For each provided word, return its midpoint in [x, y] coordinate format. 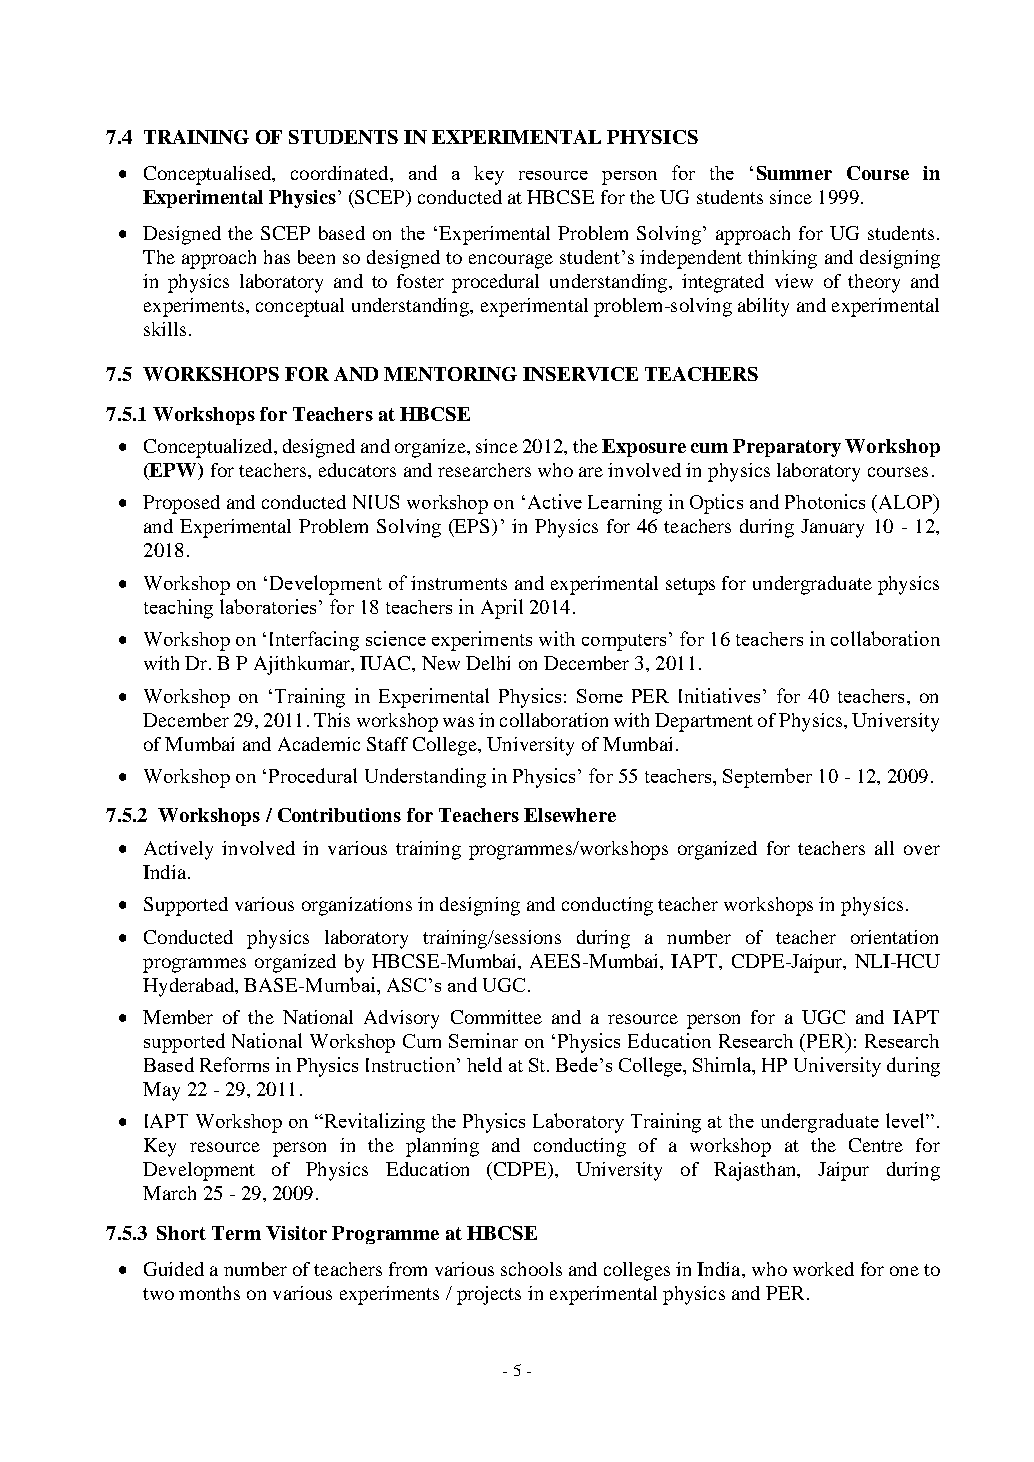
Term [236, 1233]
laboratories [268, 606]
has [277, 257]
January [832, 528]
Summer [794, 173]
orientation [894, 937]
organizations [357, 906]
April [502, 609]
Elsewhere [570, 815]
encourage [511, 261]
